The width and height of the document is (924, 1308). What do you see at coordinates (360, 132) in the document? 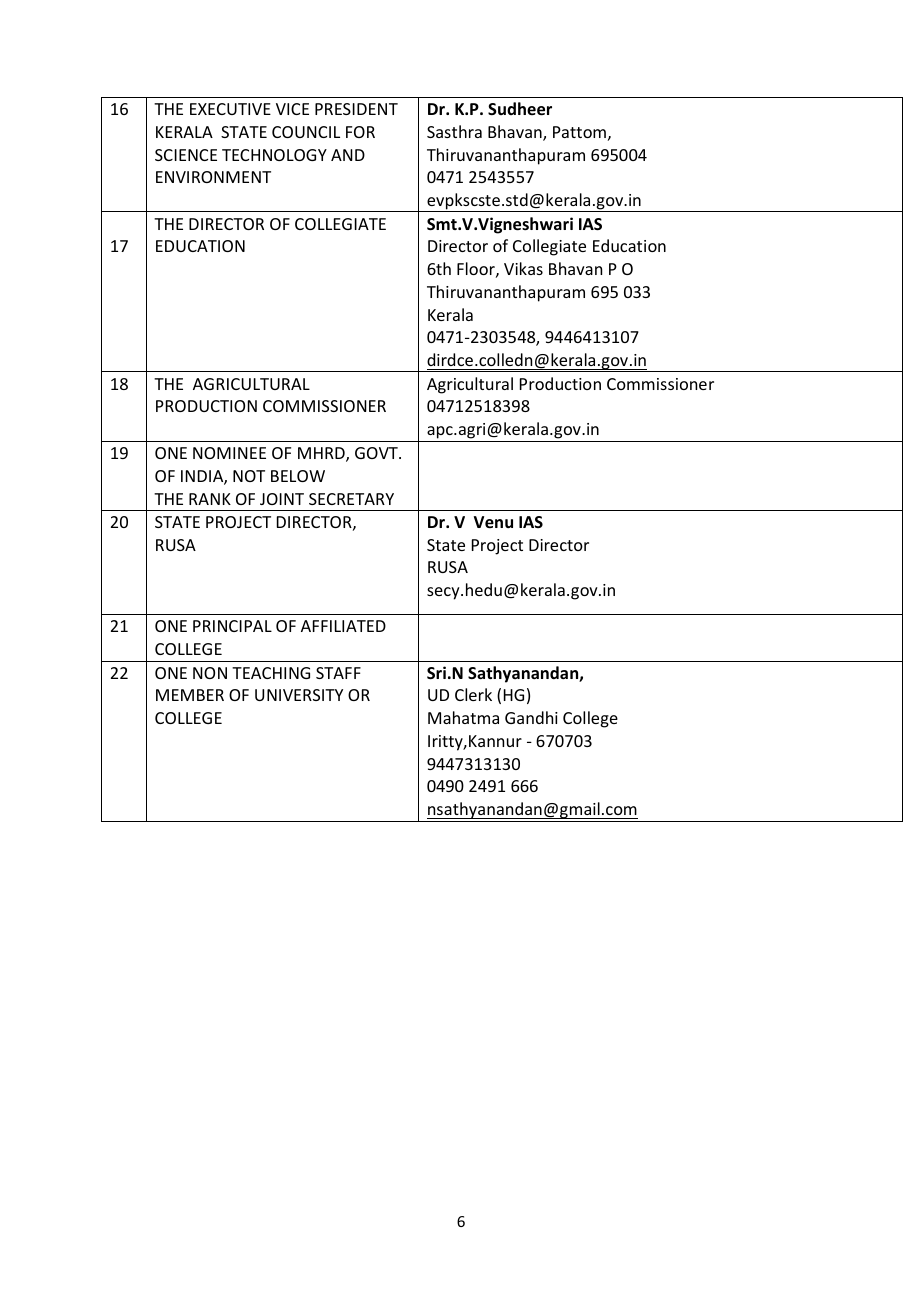
I see `FOR` at bounding box center [360, 132].
